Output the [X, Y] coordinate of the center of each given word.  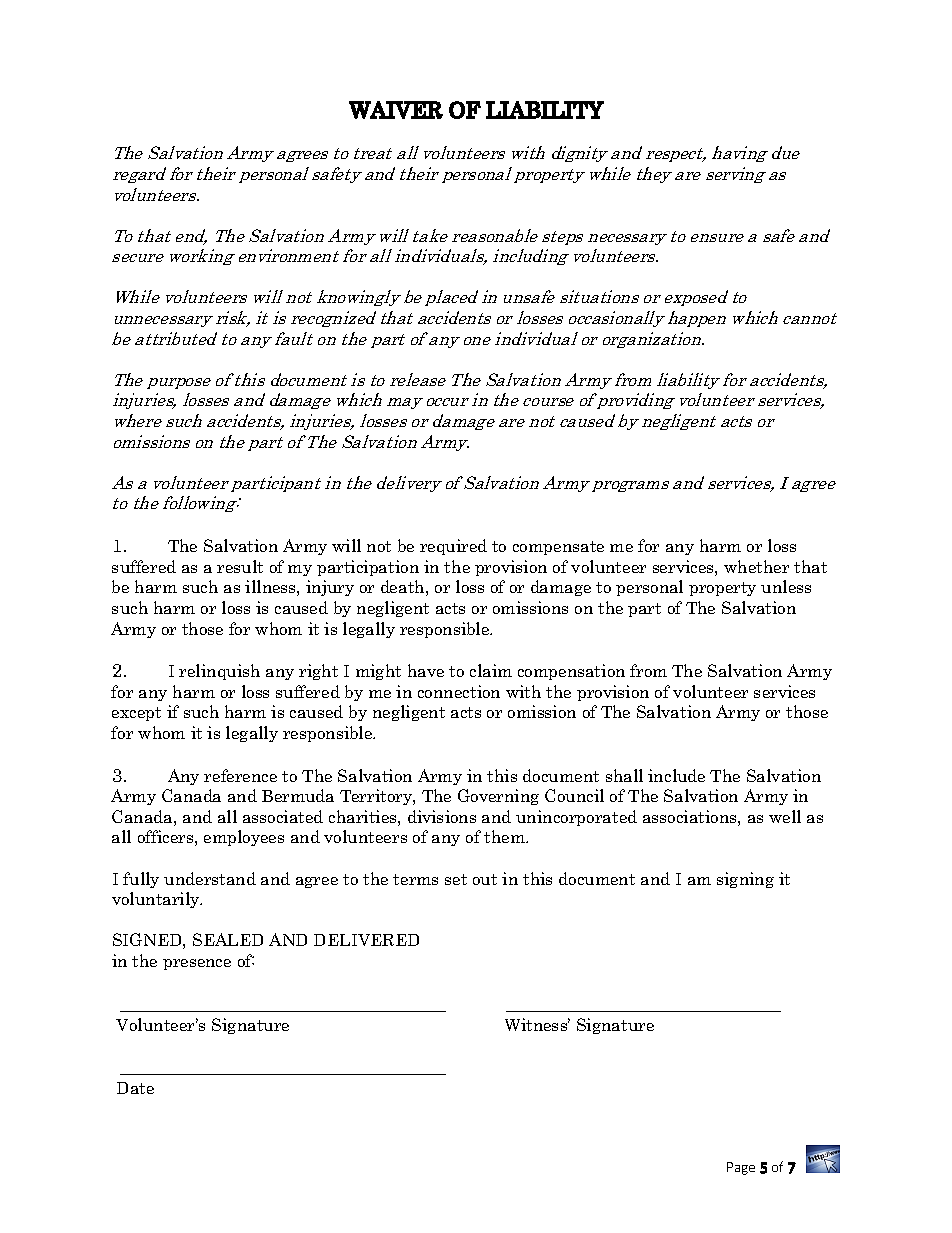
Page [741, 1168]
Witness [537, 1024]
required [453, 547]
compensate [558, 548]
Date [135, 1088]
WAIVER [396, 110]
